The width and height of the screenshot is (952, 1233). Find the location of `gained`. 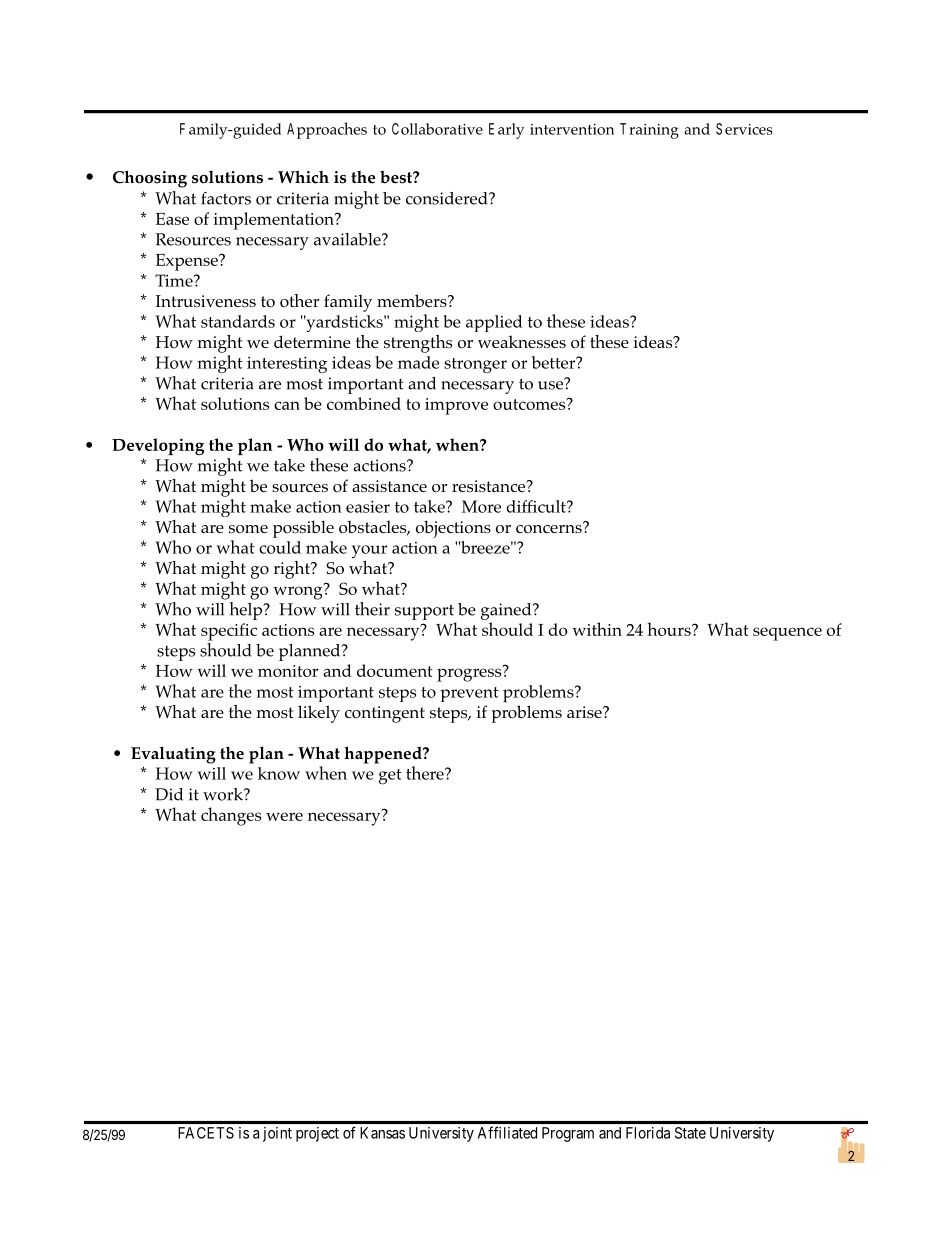

gained is located at coordinates (507, 611).
